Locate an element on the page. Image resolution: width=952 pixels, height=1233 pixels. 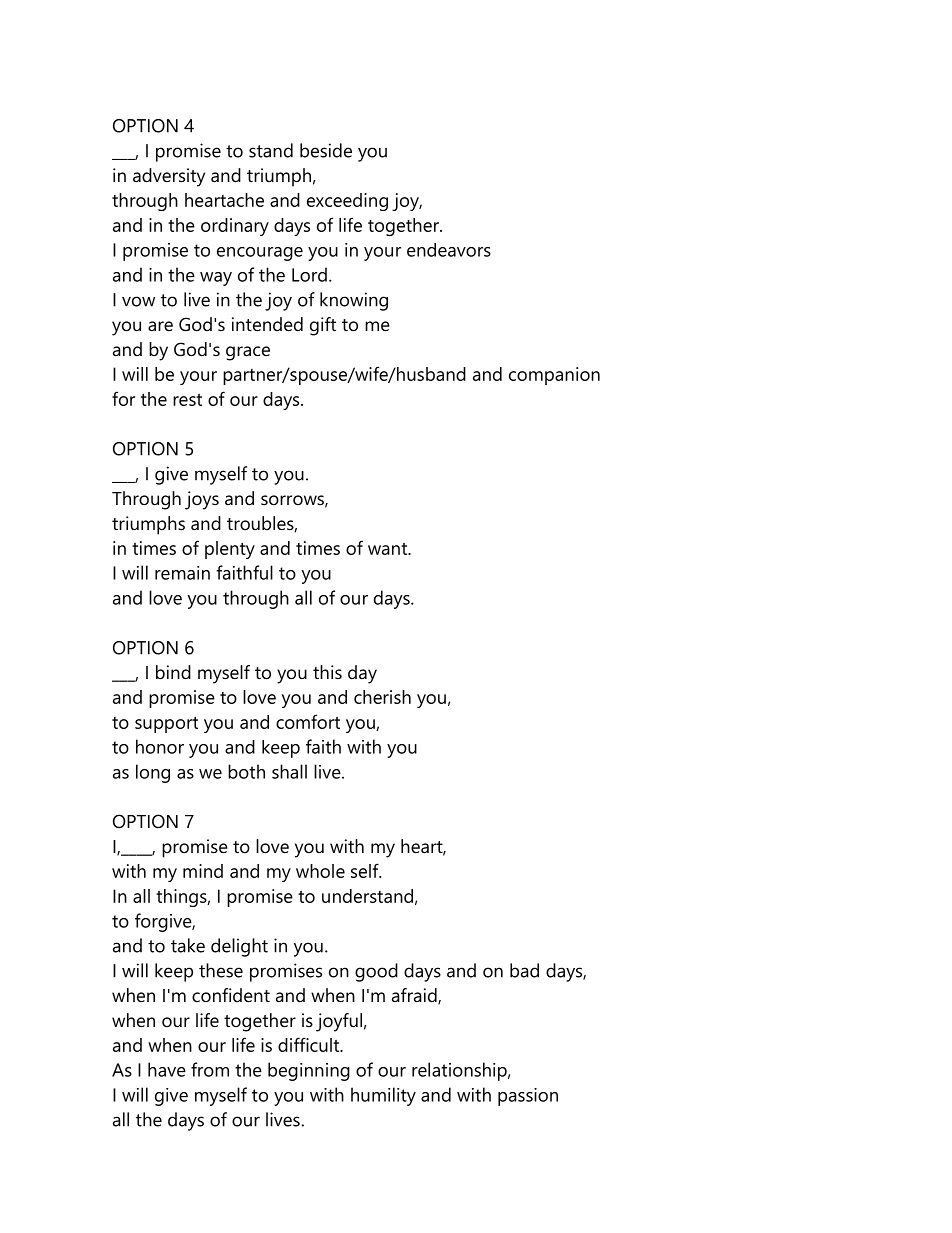
this is located at coordinates (327, 672).
